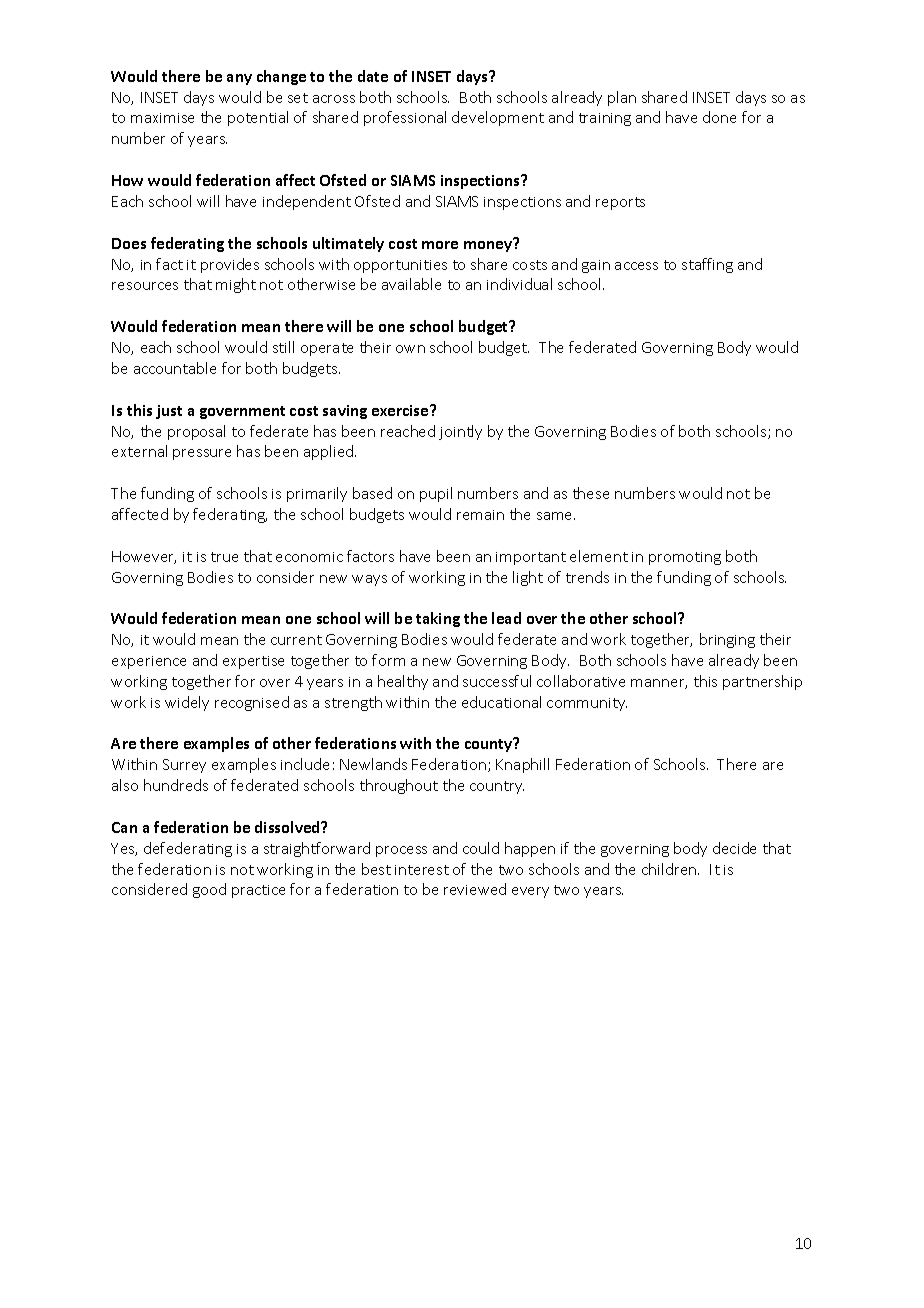  What do you see at coordinates (591, 493) in the screenshot?
I see `these` at bounding box center [591, 493].
